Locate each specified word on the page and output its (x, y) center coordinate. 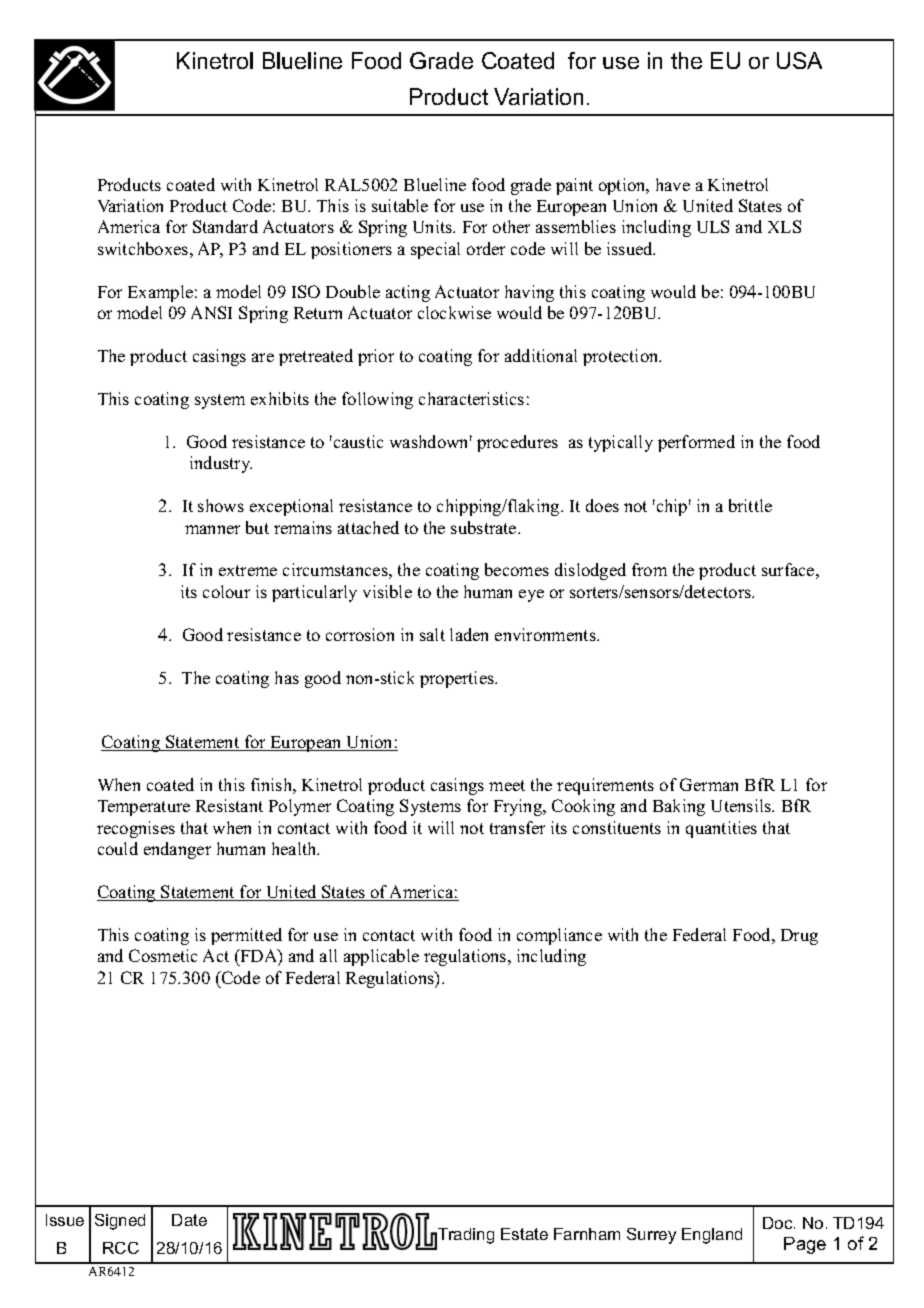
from (649, 569)
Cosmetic (163, 955)
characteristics (471, 398)
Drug (799, 937)
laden (469, 634)
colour (226, 591)
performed (696, 443)
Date (189, 1220)
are (263, 357)
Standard (225, 226)
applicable (381, 957)
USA (799, 60)
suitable (400, 205)
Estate (524, 1234)
